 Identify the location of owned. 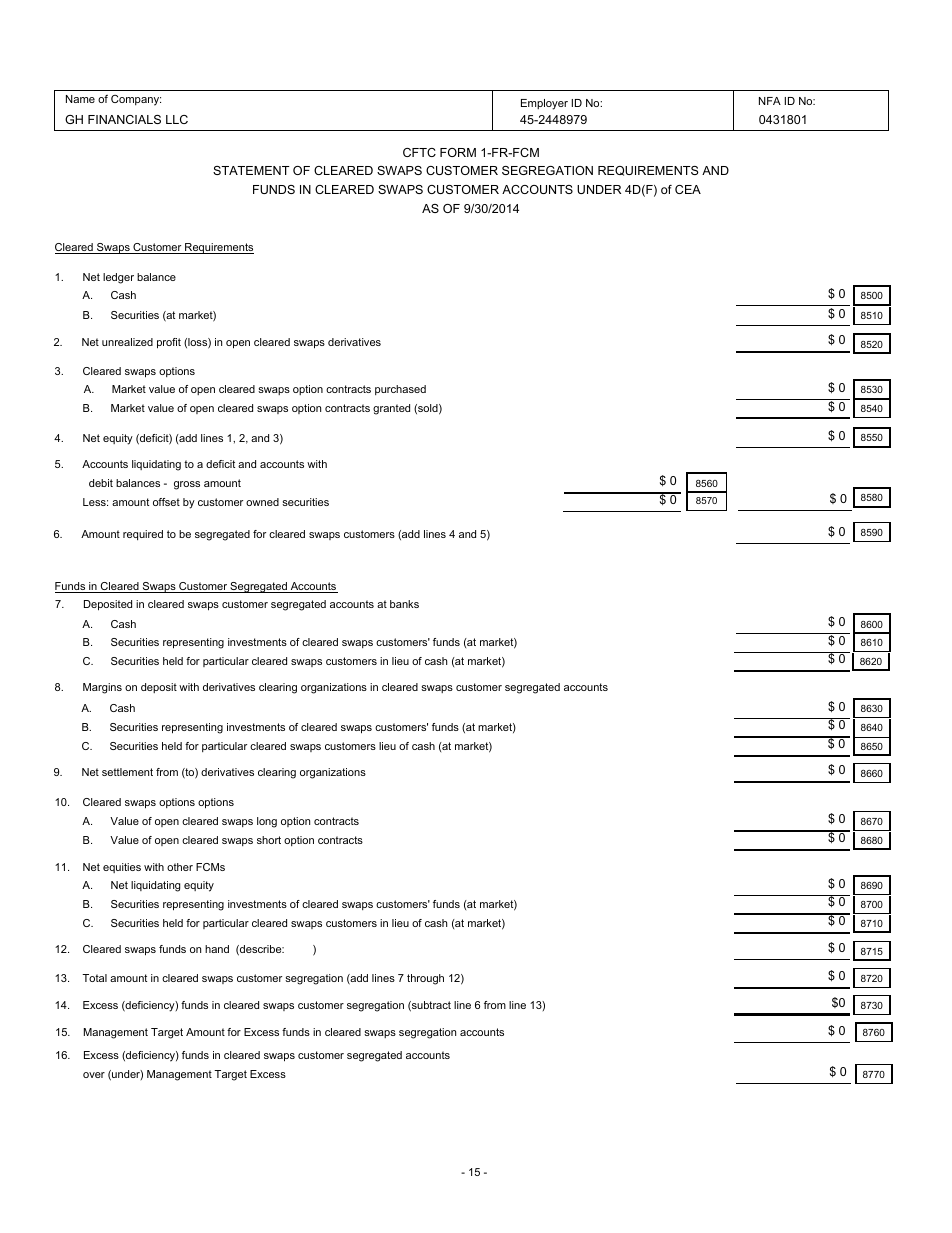
(262, 502).
